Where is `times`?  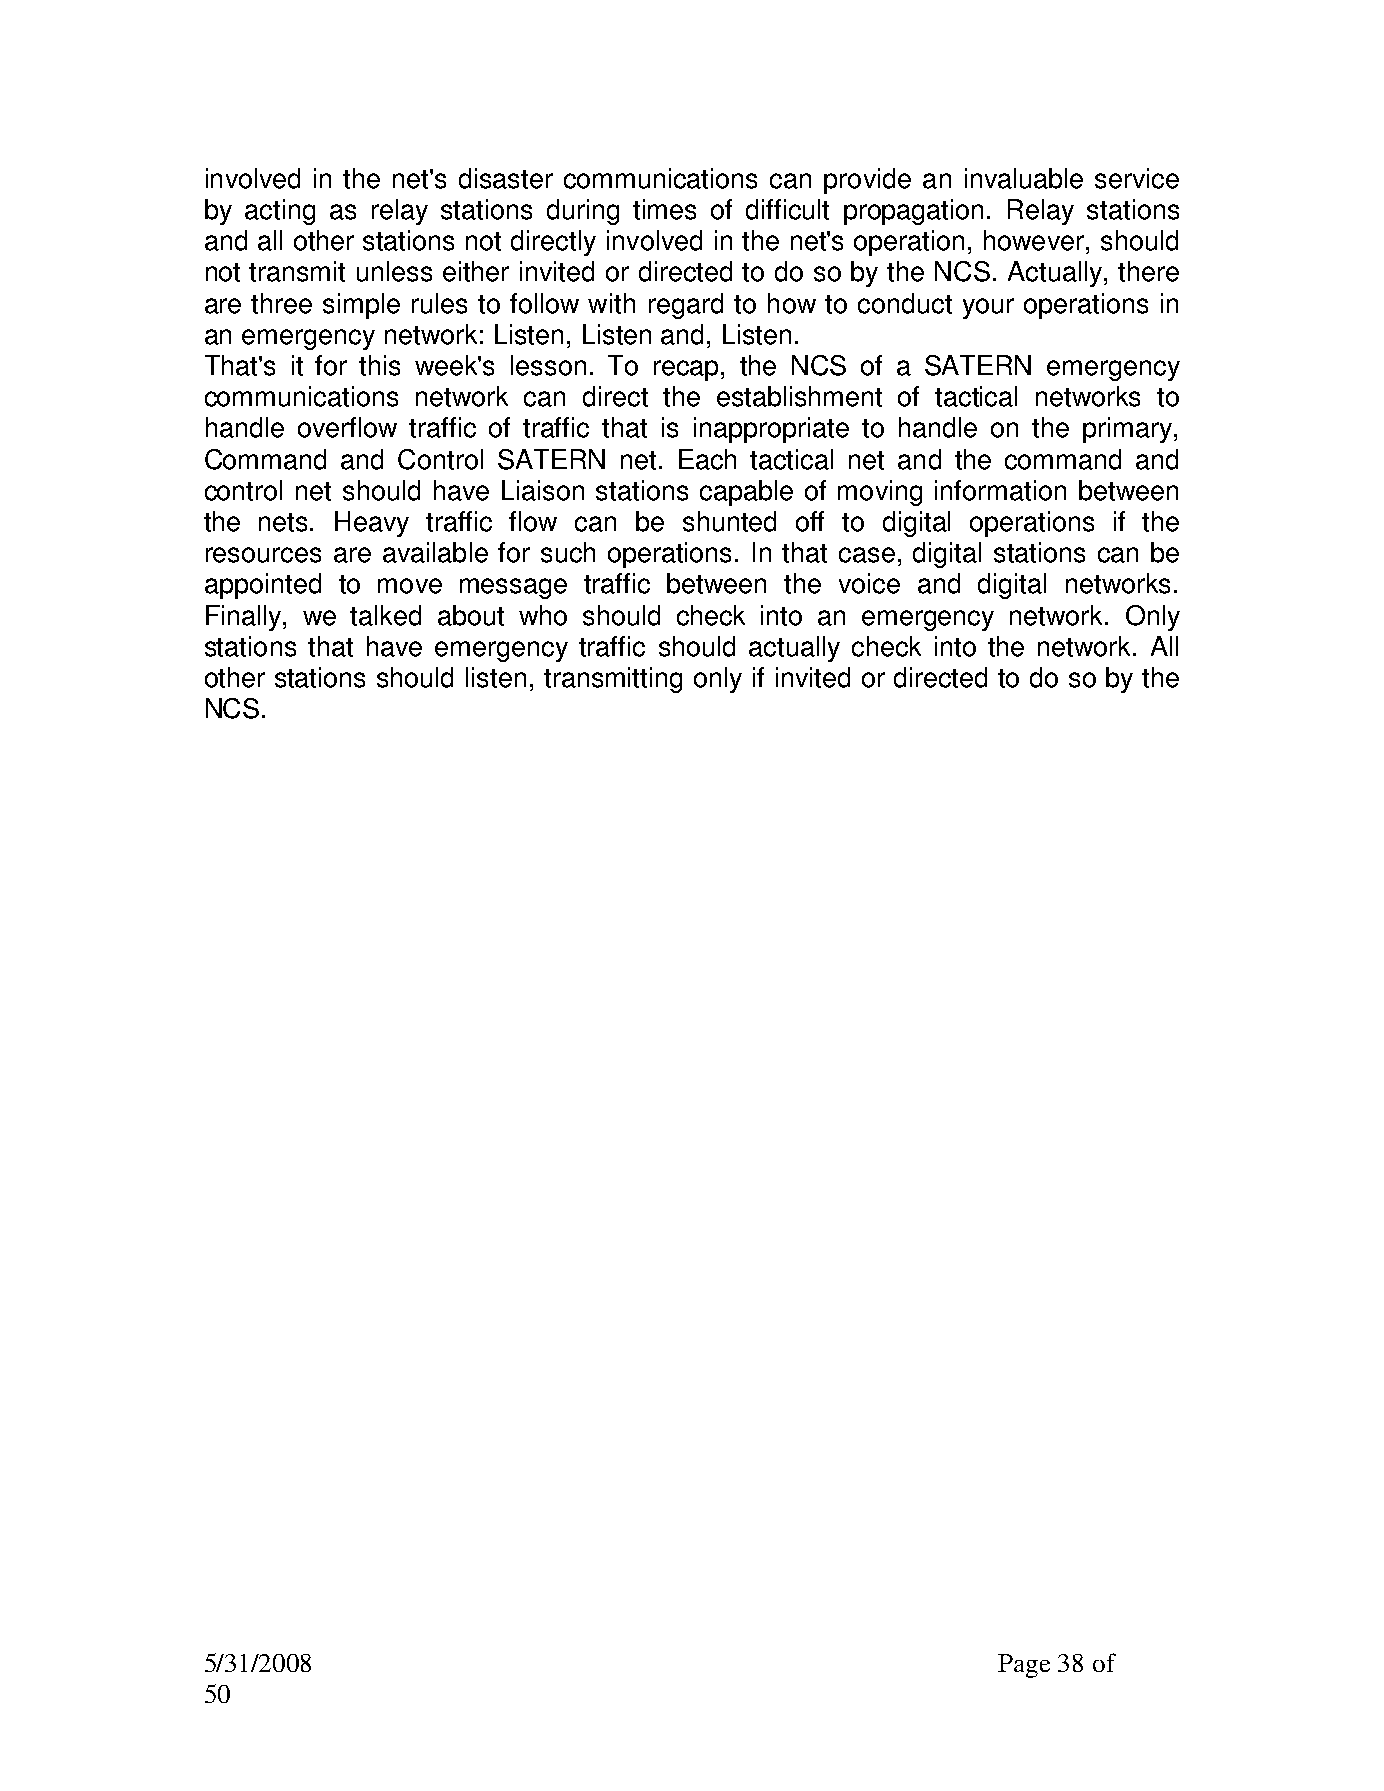
times is located at coordinates (664, 209).
